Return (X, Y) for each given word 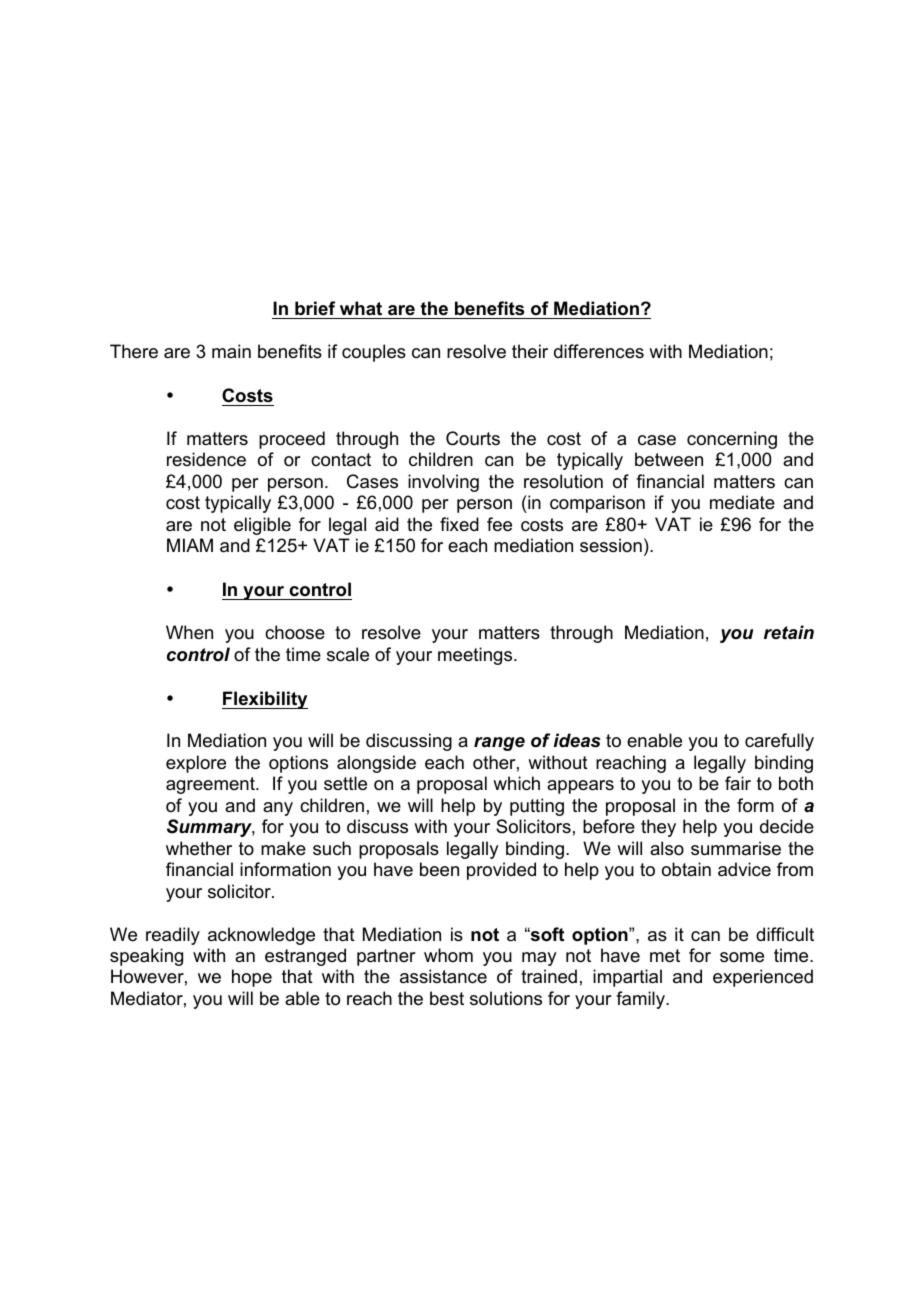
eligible (262, 526)
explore (196, 764)
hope (252, 978)
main (231, 351)
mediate (742, 502)
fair (738, 783)
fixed (459, 524)
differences (599, 351)
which (516, 783)
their (530, 351)
